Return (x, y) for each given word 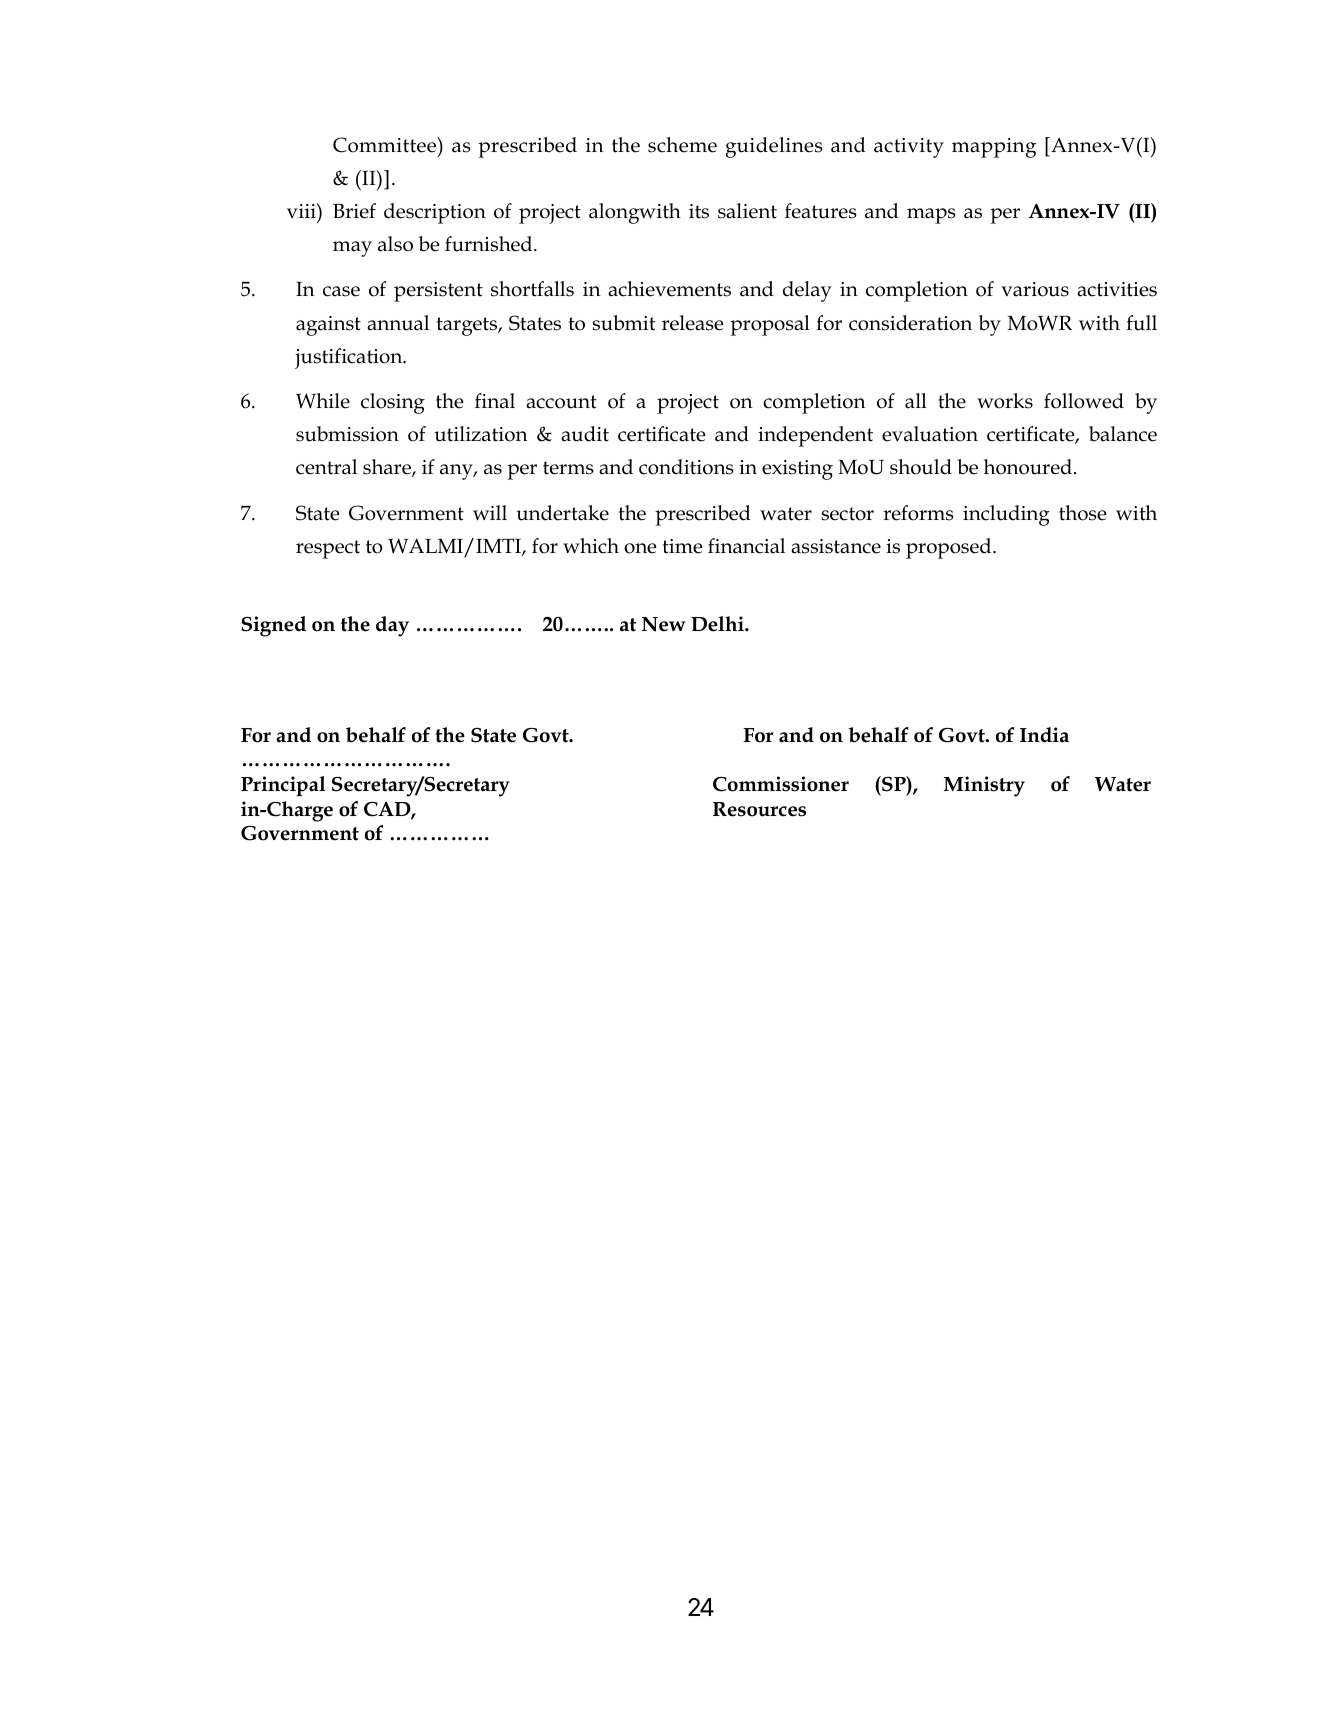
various (1035, 289)
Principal (283, 786)
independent (815, 436)
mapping (994, 148)
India (1044, 735)
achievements (669, 289)
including (1006, 515)
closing (393, 403)
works (1005, 401)
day (392, 626)
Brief (354, 211)
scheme (682, 145)
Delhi (718, 624)
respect (328, 549)
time (683, 546)
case (341, 291)
